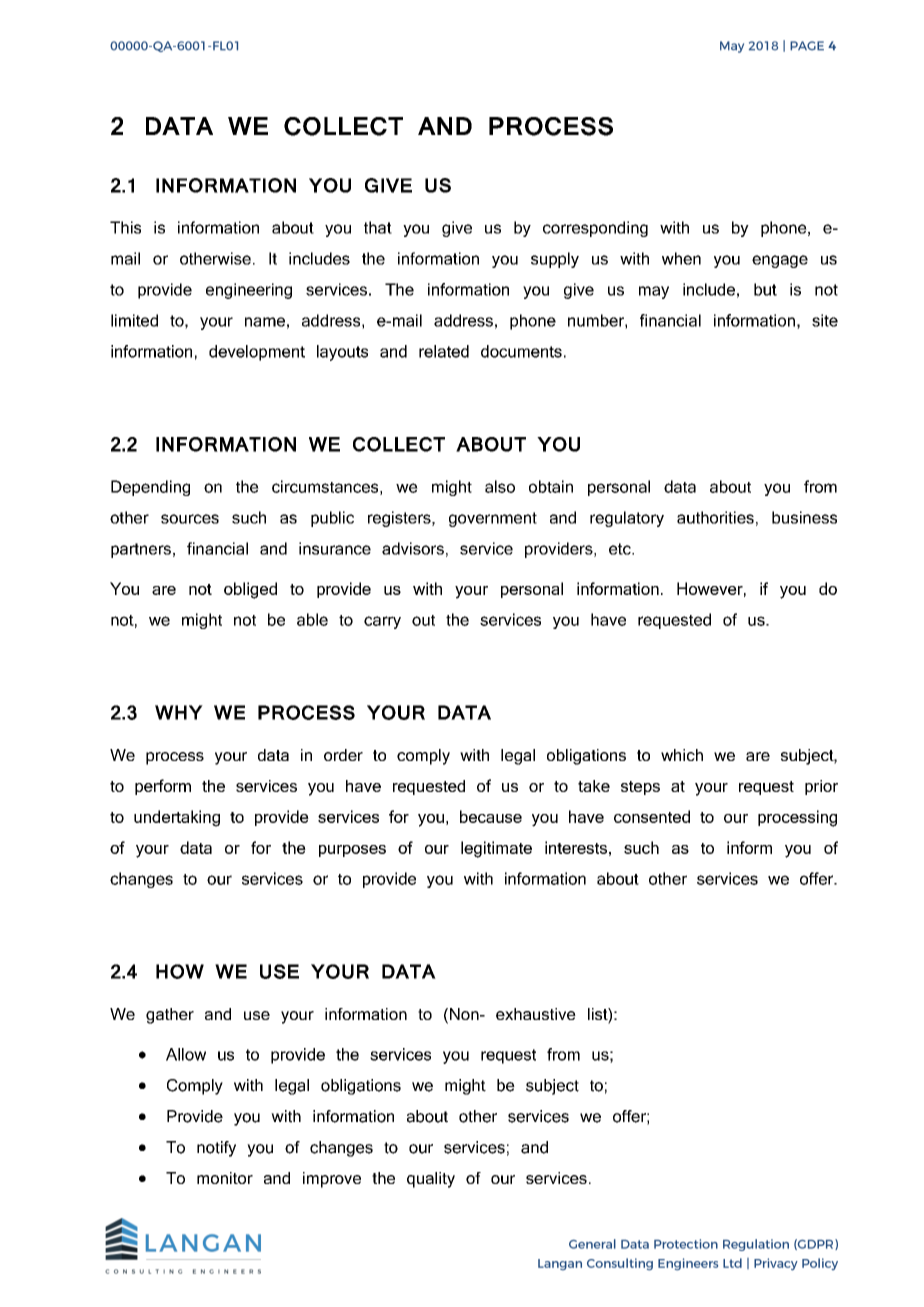 This image has width=924, height=1307. What do you see at coordinates (216, 1149) in the image?
I see `notify` at bounding box center [216, 1149].
